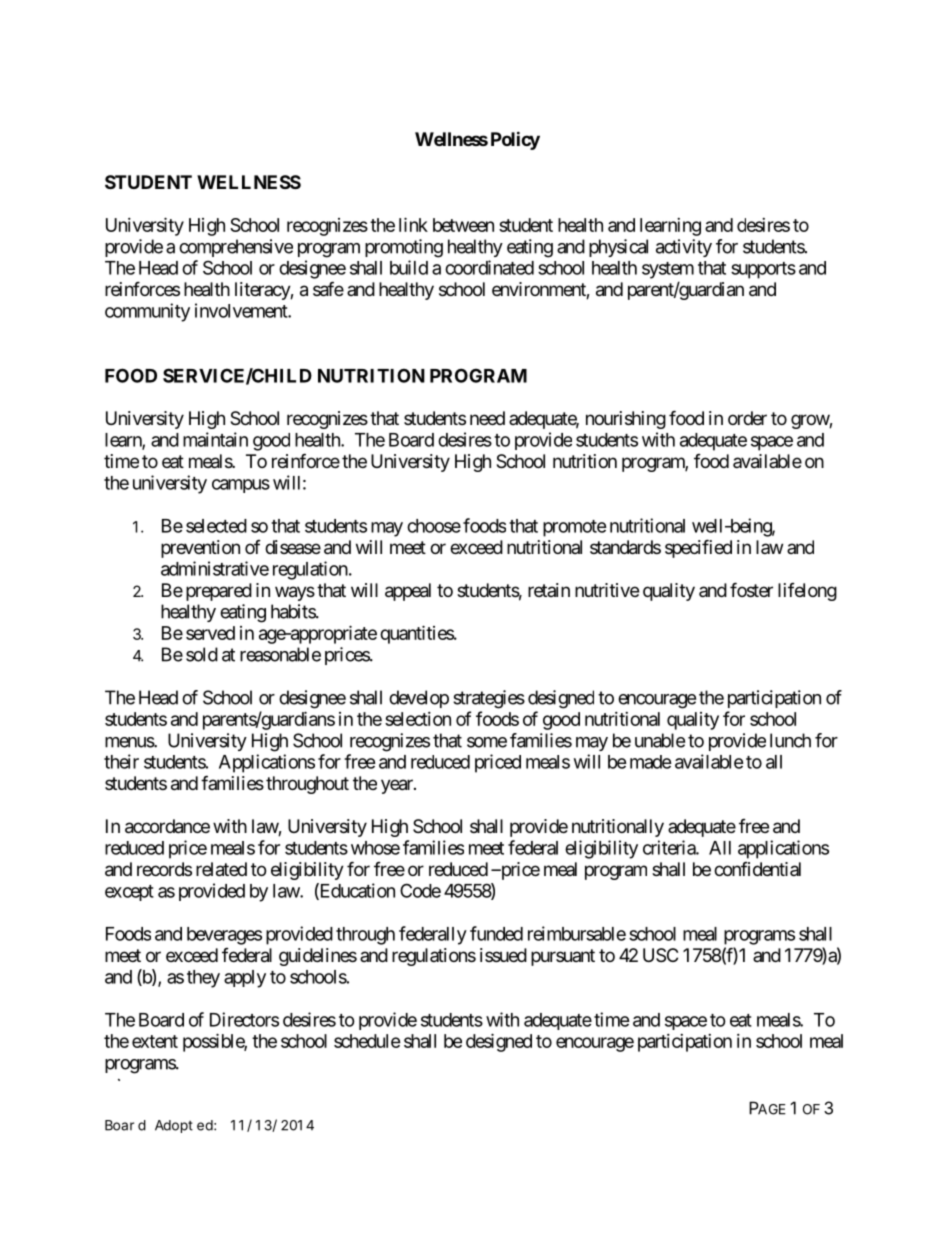  What do you see at coordinates (660, 955) in the document?
I see `USC` at bounding box center [660, 955].
